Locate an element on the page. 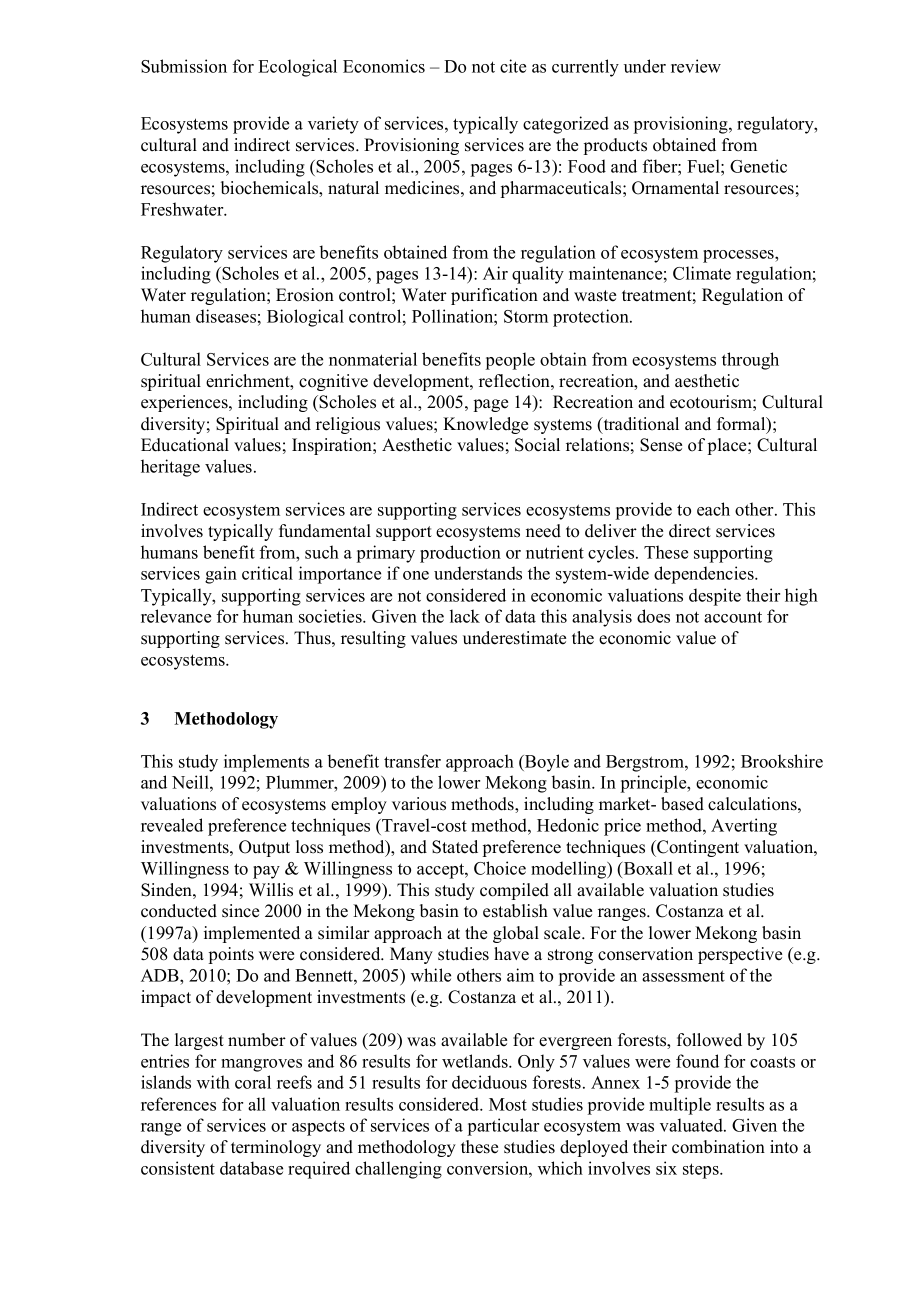 This image has width=924, height=1308. Contingent is located at coordinates (697, 848).
